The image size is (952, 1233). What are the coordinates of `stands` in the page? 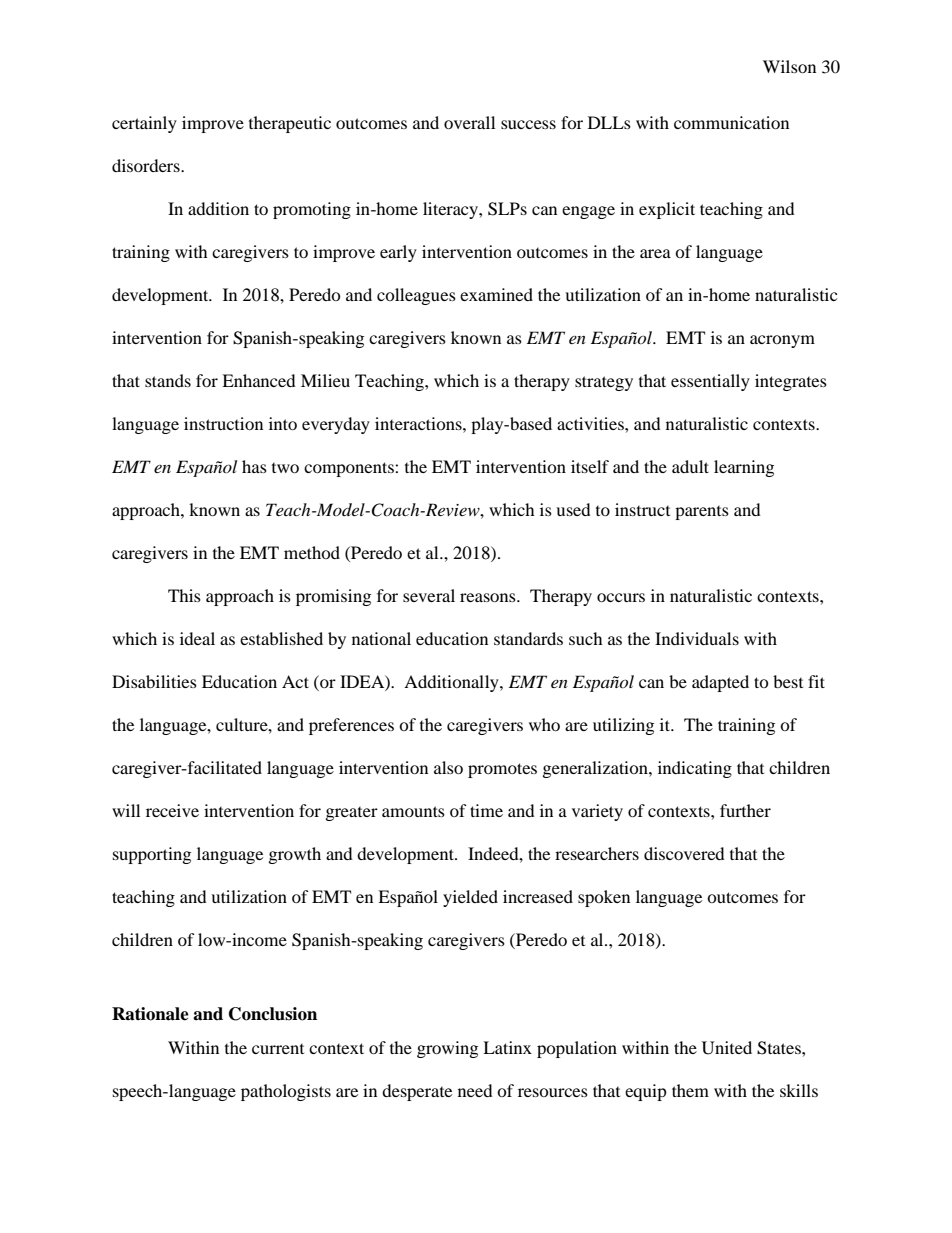 It's located at (168, 380).
